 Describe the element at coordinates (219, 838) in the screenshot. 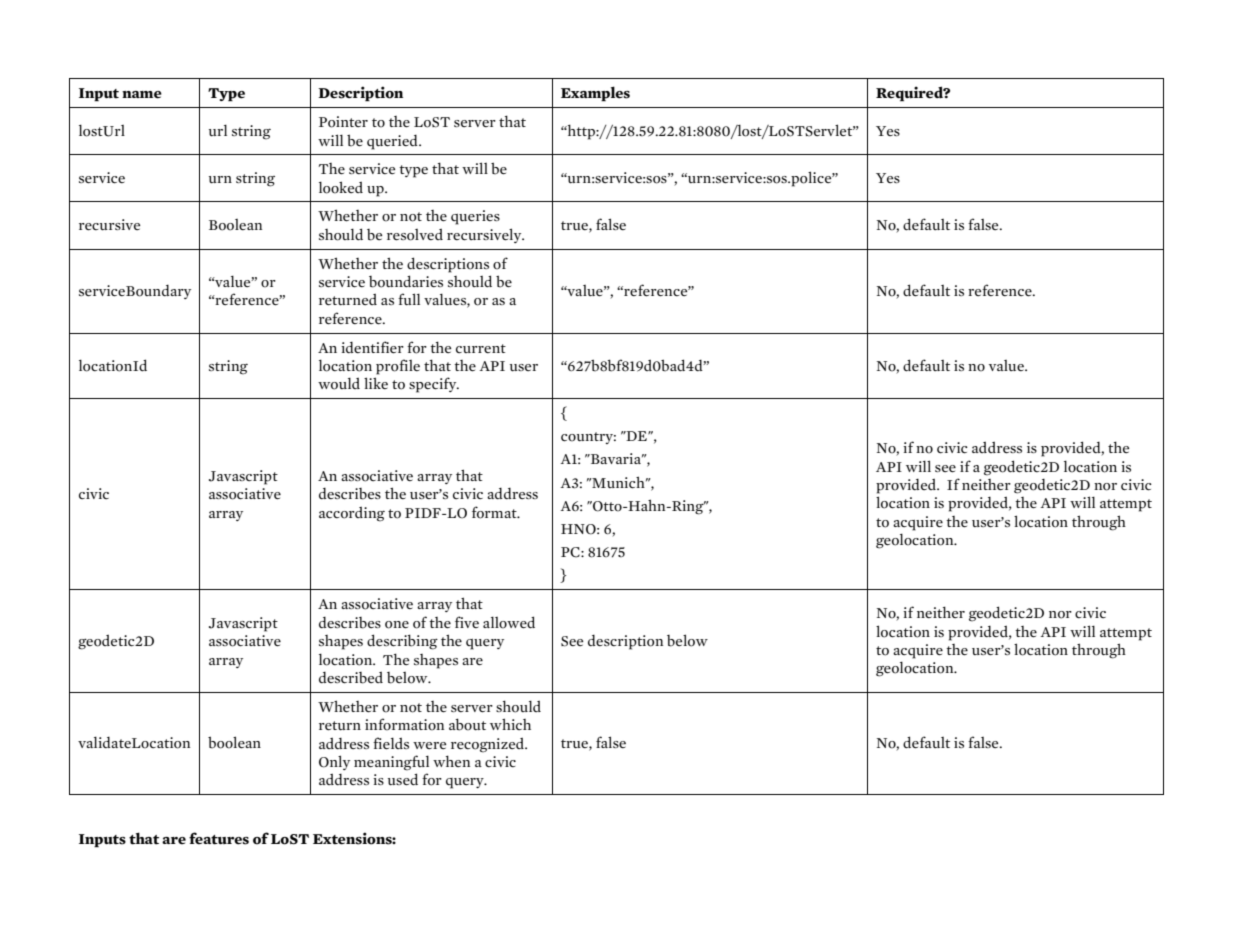

I see `features` at that location.
